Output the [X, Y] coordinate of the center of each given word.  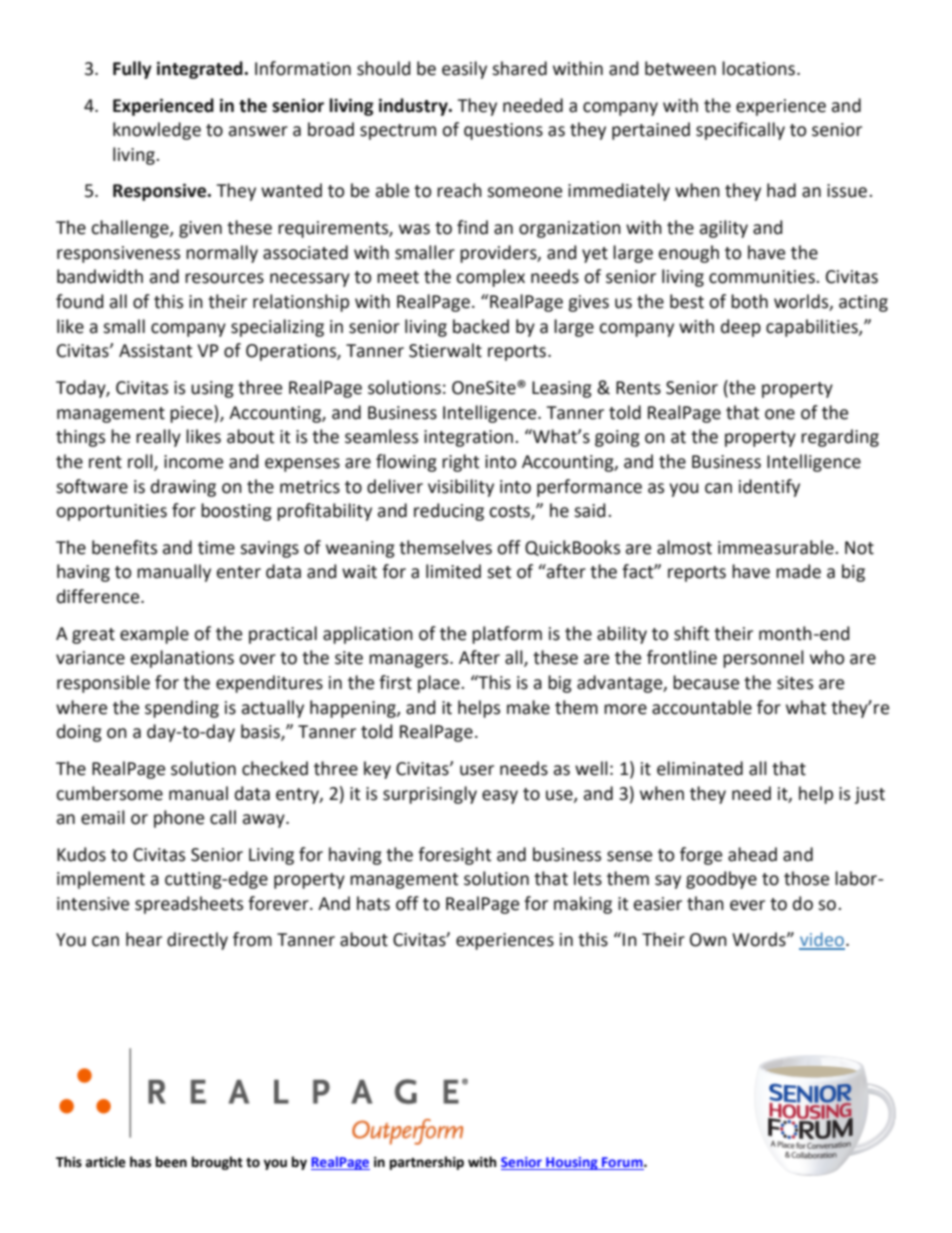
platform [507, 635]
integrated [200, 70]
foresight [454, 856]
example [154, 635]
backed [481, 326]
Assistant [155, 351]
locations [758, 68]
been [171, 1162]
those [806, 878]
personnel [763, 659]
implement [101, 880]
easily [464, 70]
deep [741, 328]
